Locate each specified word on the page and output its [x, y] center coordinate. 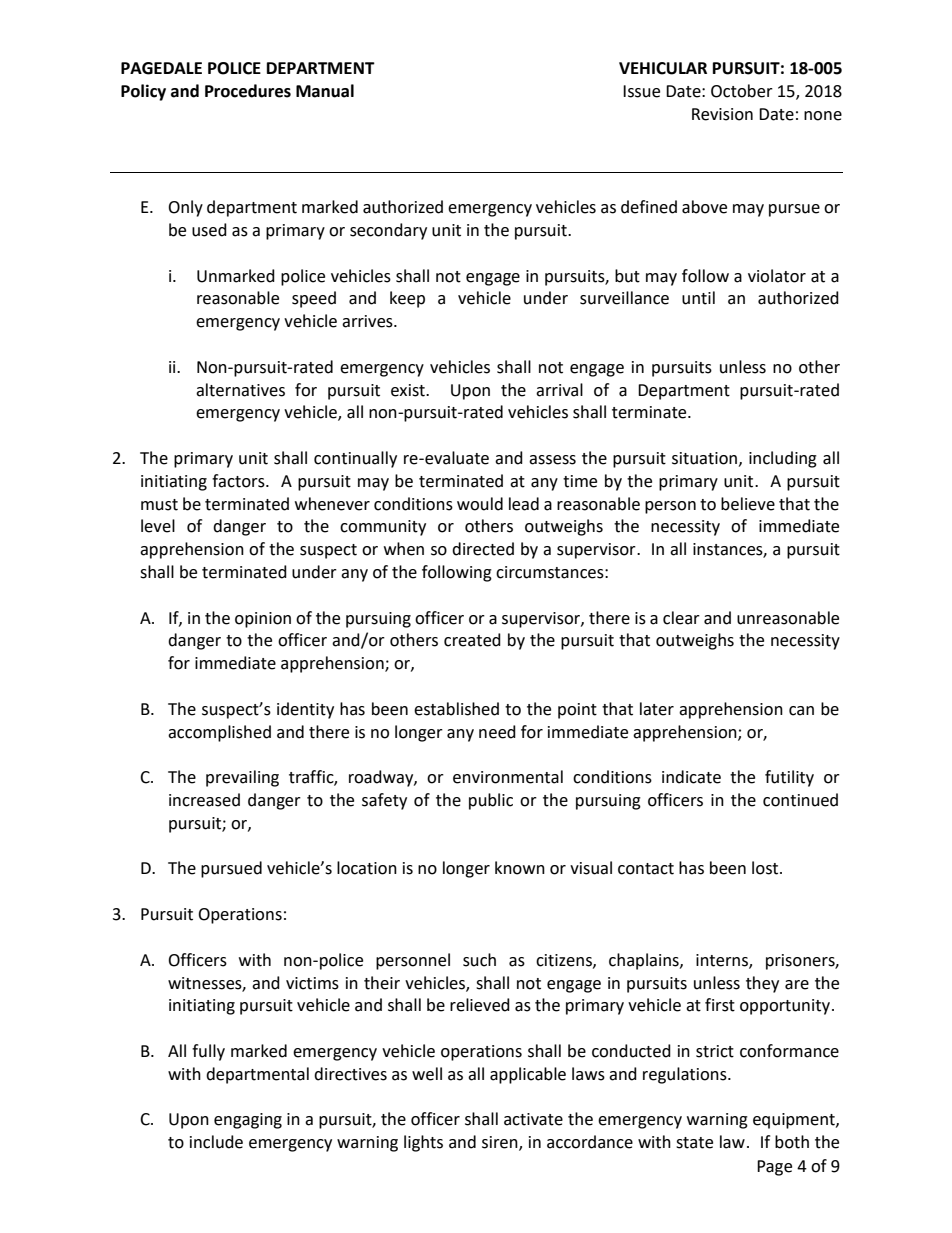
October [742, 91]
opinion [263, 620]
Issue [641, 91]
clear [681, 618]
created [472, 640]
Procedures [248, 91]
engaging [248, 1121]
